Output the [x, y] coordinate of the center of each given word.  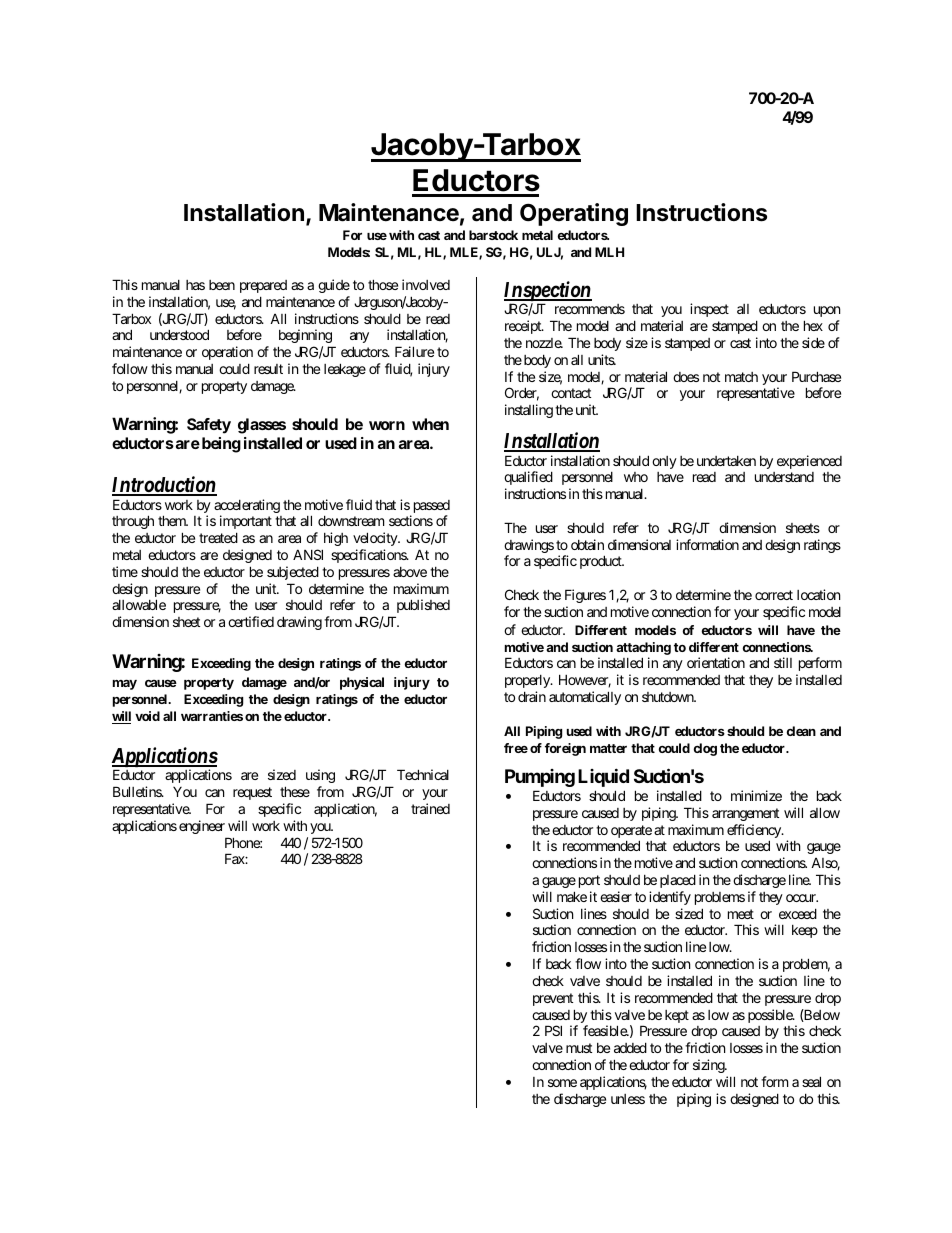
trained [430, 808]
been [222, 285]
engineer [202, 827]
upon [827, 311]
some [562, 1083]
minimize [756, 795]
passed [430, 508]
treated [218, 537]
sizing [709, 1066]
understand [784, 477]
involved [426, 284]
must [579, 1048]
